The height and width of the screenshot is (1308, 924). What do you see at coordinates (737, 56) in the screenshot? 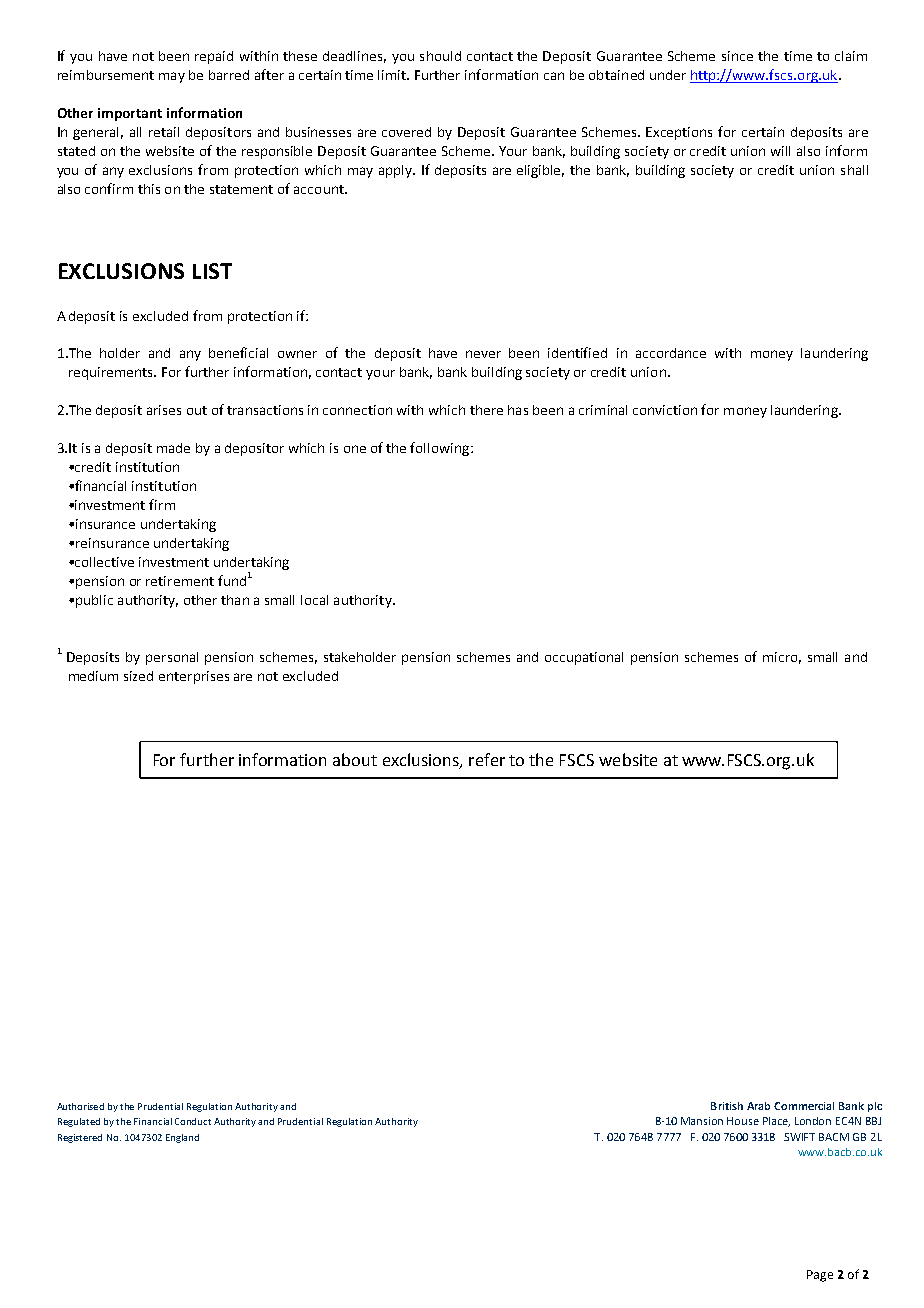
I see `since` at bounding box center [737, 56].
